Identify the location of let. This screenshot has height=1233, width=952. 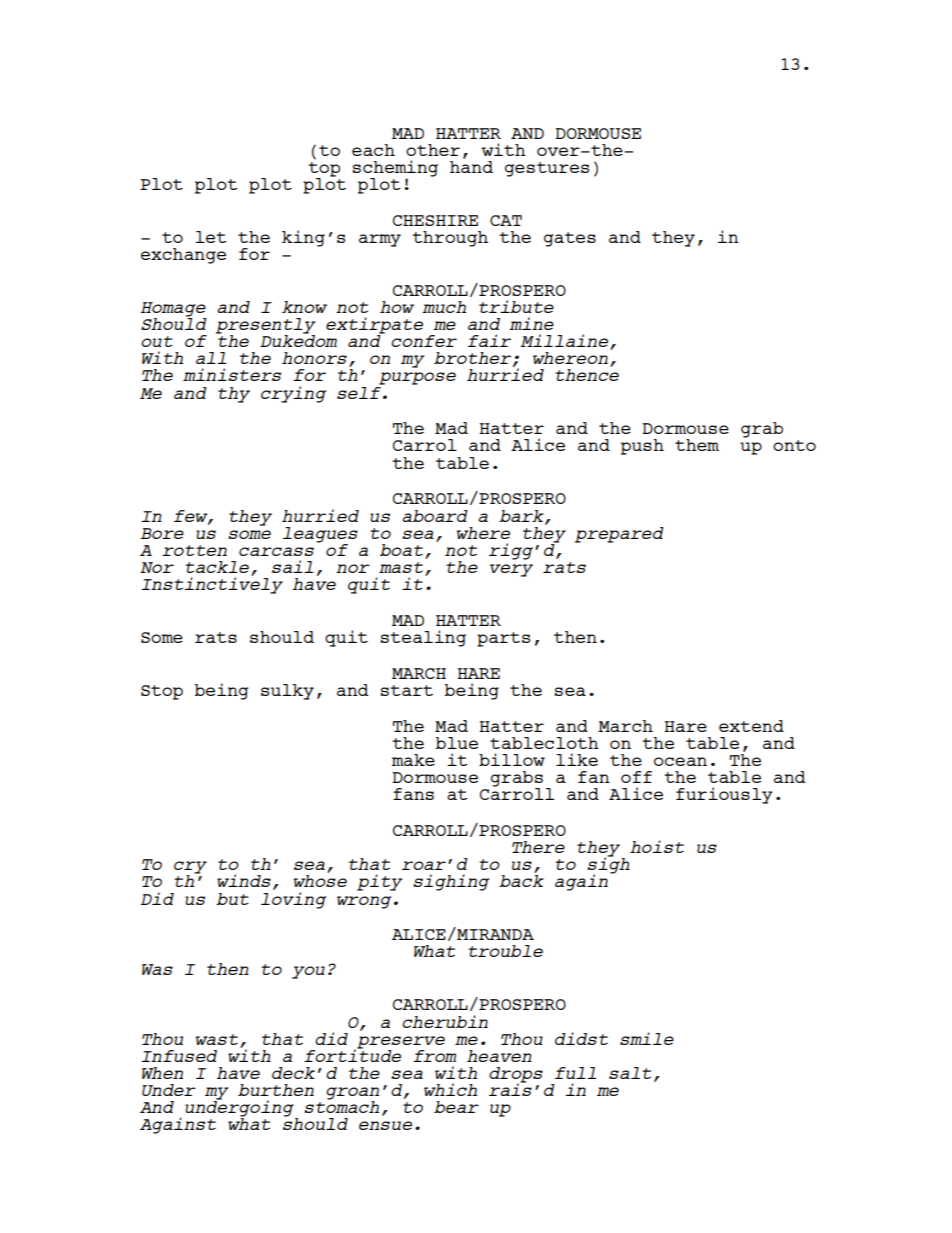
(211, 237).
